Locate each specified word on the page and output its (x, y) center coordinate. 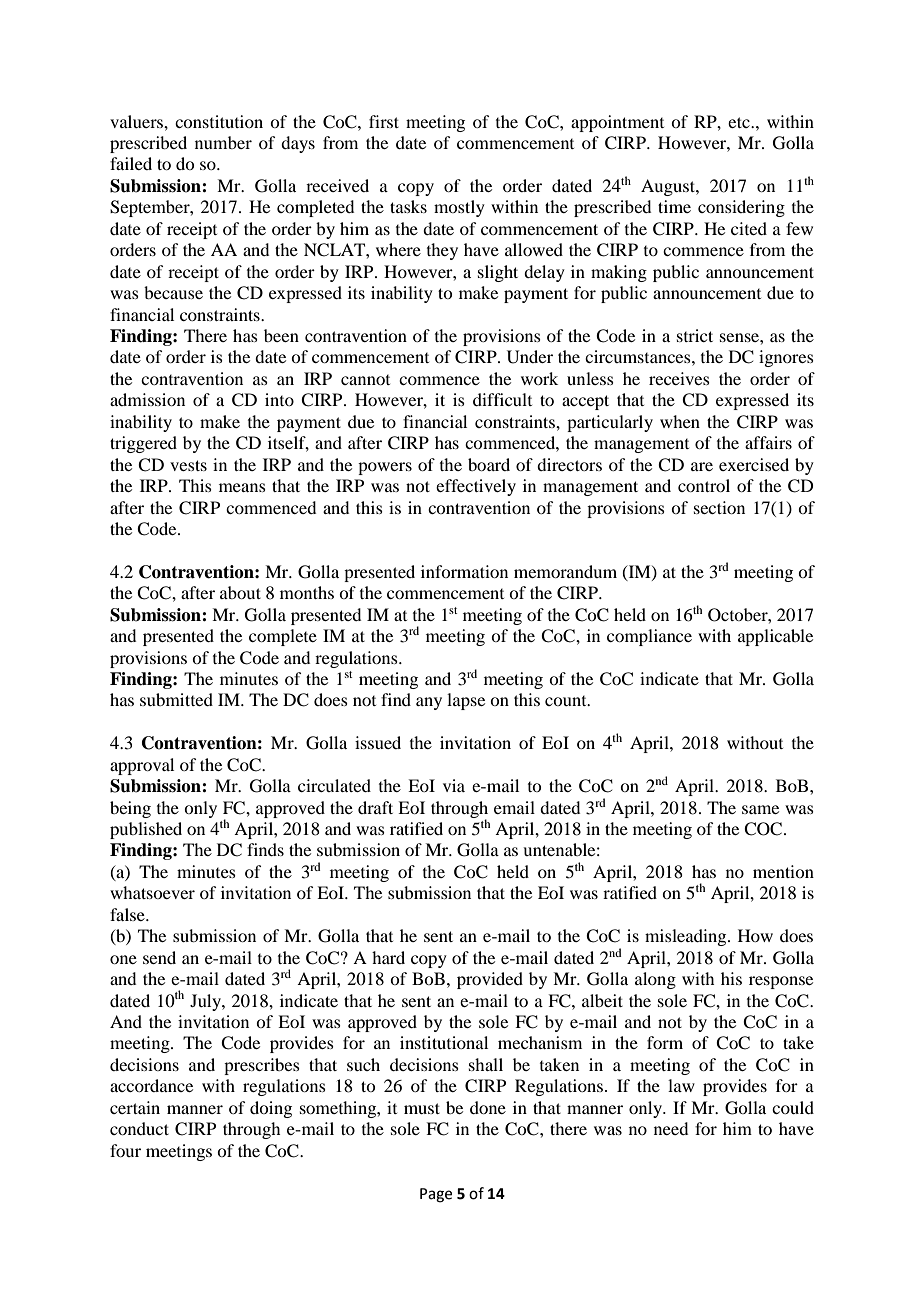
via (454, 785)
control (704, 485)
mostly (459, 208)
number (223, 142)
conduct (139, 1128)
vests (188, 465)
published (146, 830)
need (671, 1128)
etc (740, 122)
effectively (476, 487)
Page (436, 1195)
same (760, 809)
